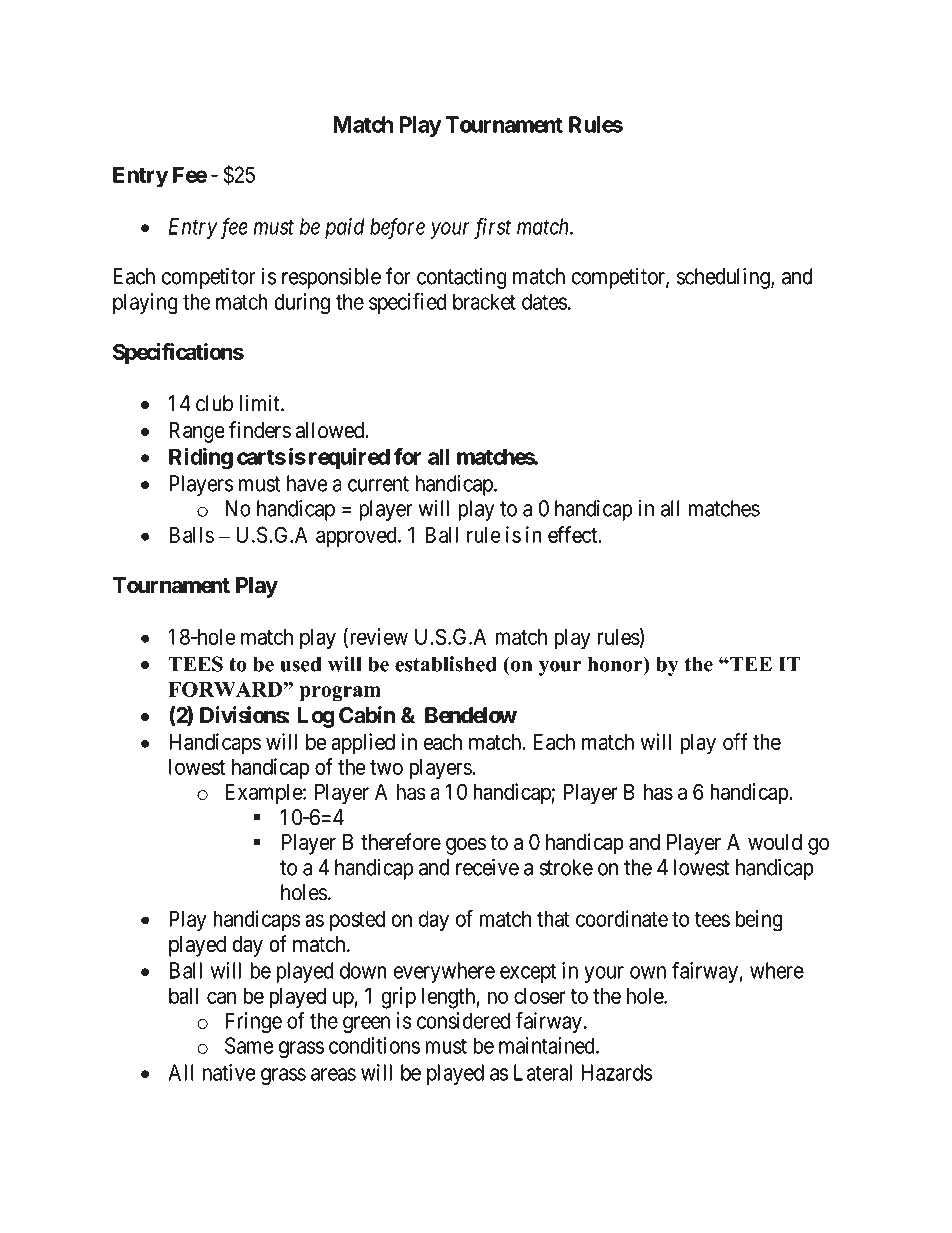  I want to click on off, so click(735, 741).
